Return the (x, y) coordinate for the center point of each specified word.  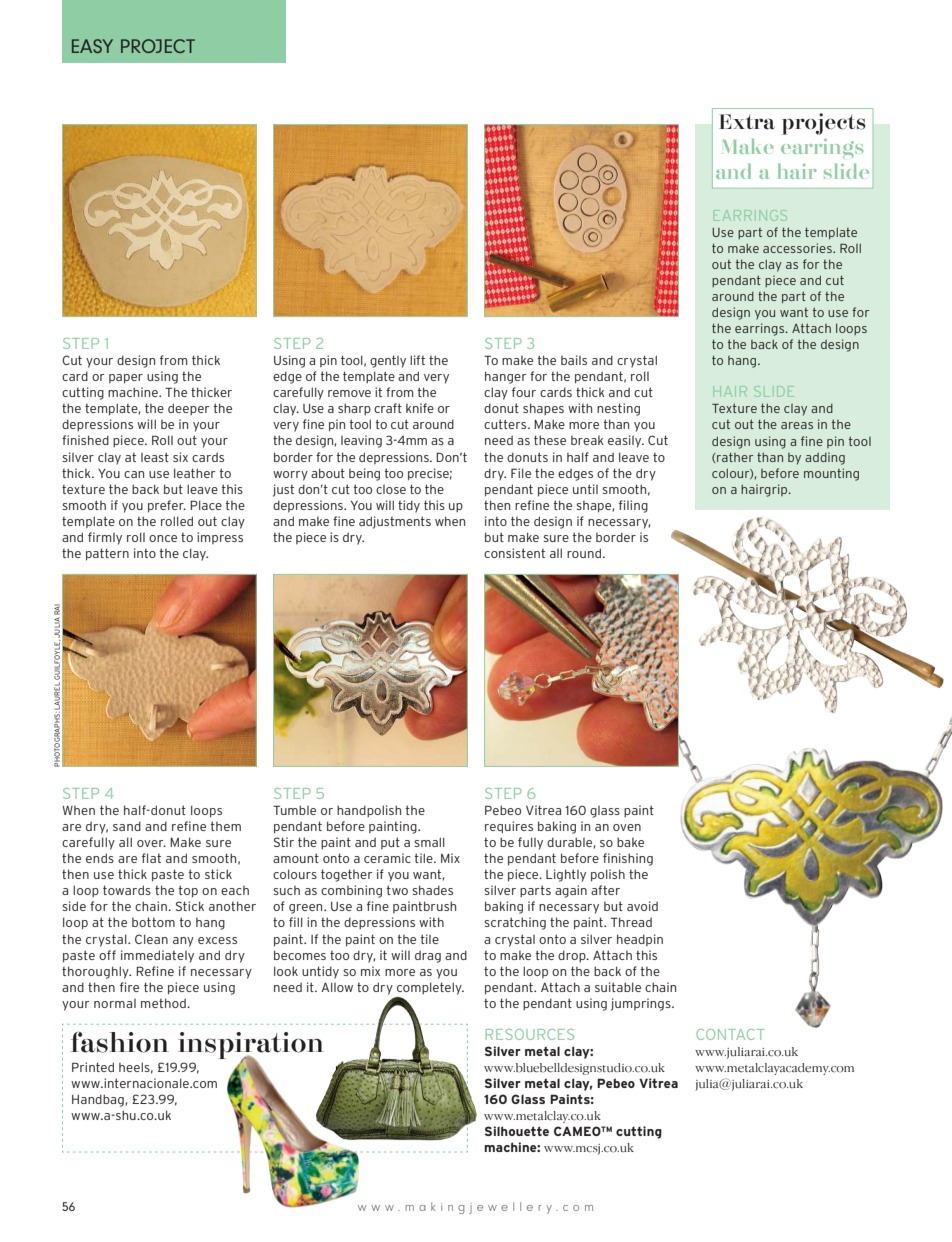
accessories (798, 248)
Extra (747, 122)
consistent (514, 553)
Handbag (99, 1100)
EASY (92, 46)
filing (633, 506)
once (163, 538)
